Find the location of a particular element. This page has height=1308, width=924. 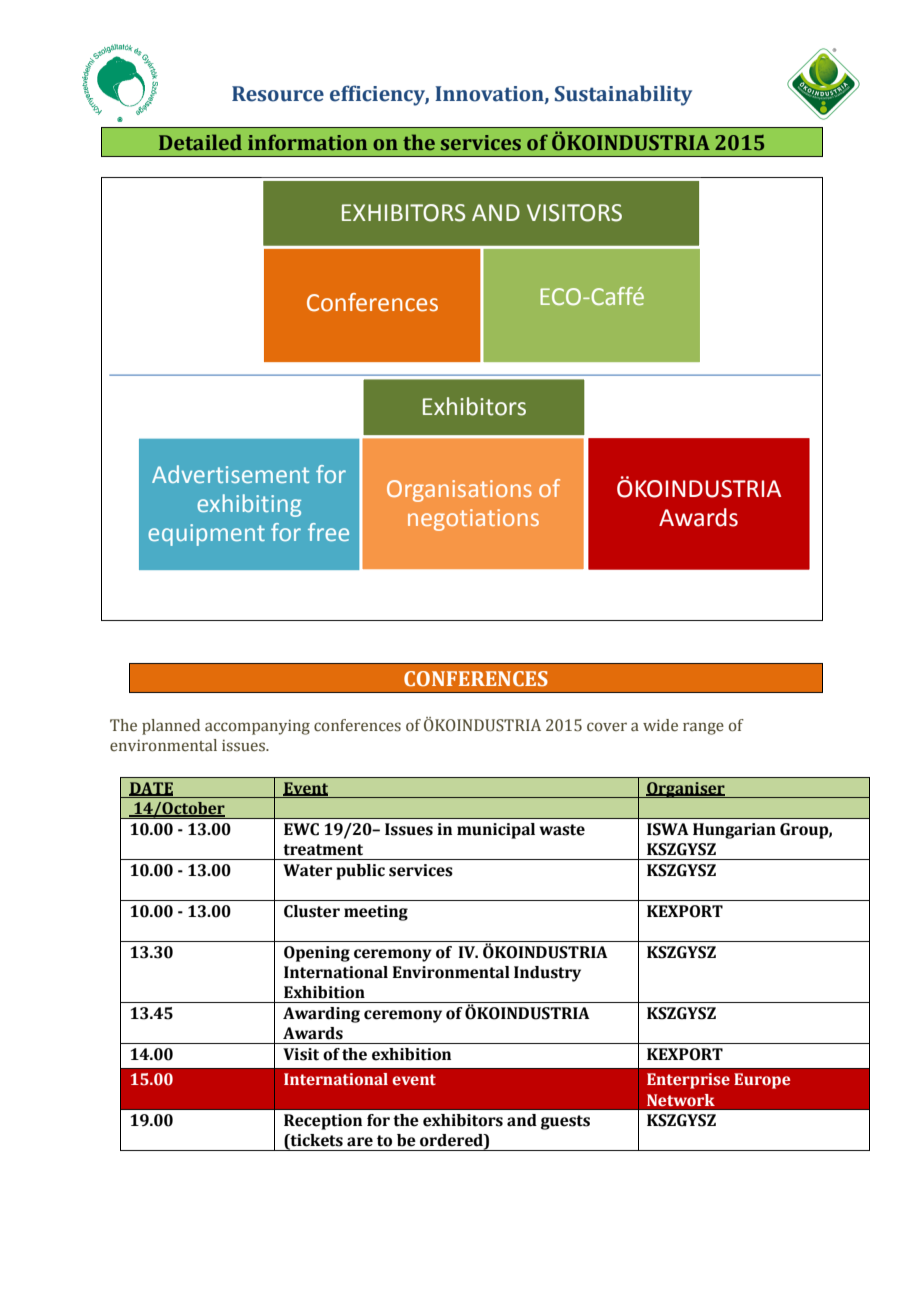

municipal is located at coordinates (496, 831).
